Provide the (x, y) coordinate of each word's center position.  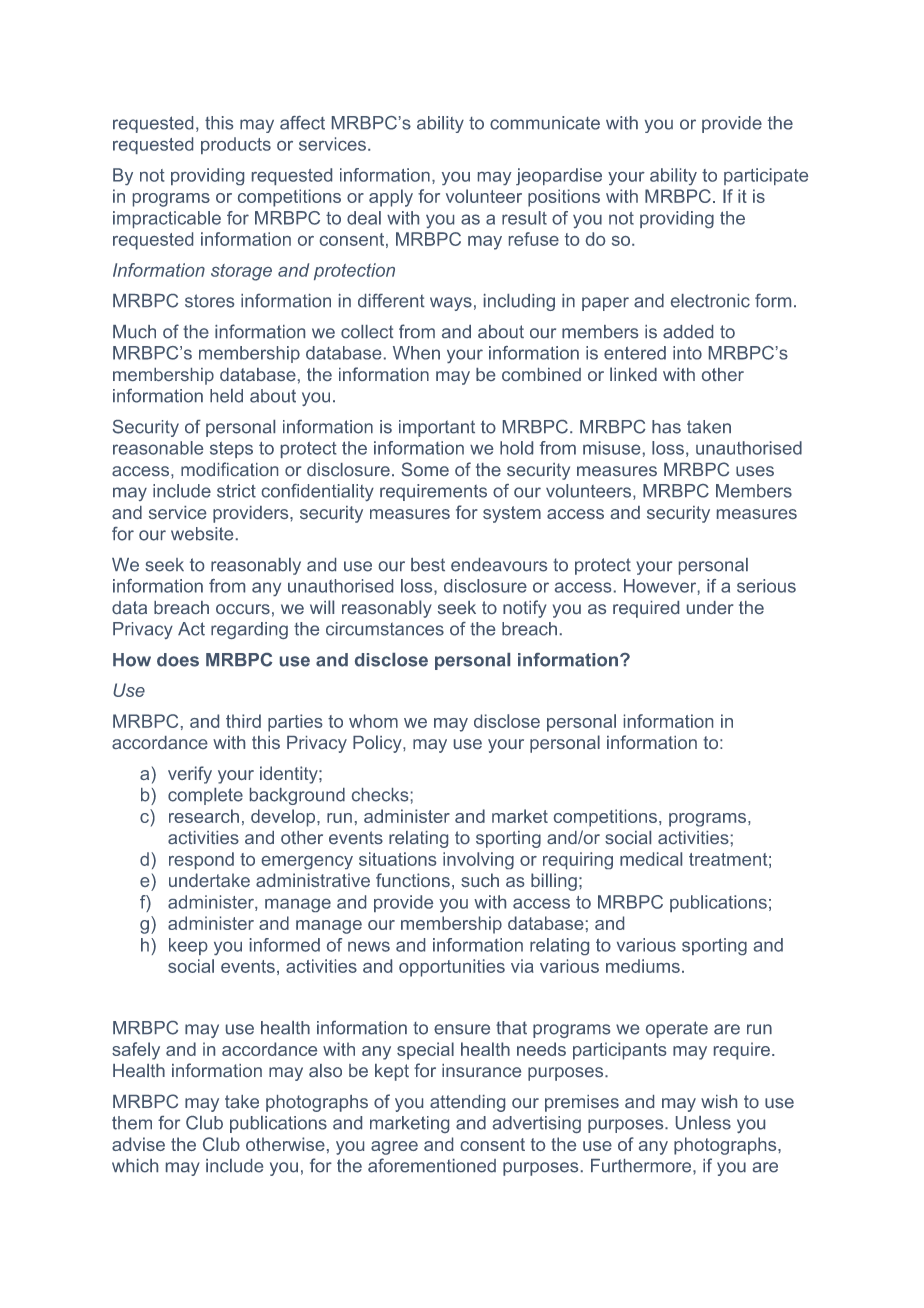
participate (766, 176)
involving (478, 860)
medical (651, 859)
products (236, 145)
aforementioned (432, 1165)
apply (391, 198)
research (204, 816)
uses (755, 471)
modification (229, 469)
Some (425, 469)
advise (138, 1144)
